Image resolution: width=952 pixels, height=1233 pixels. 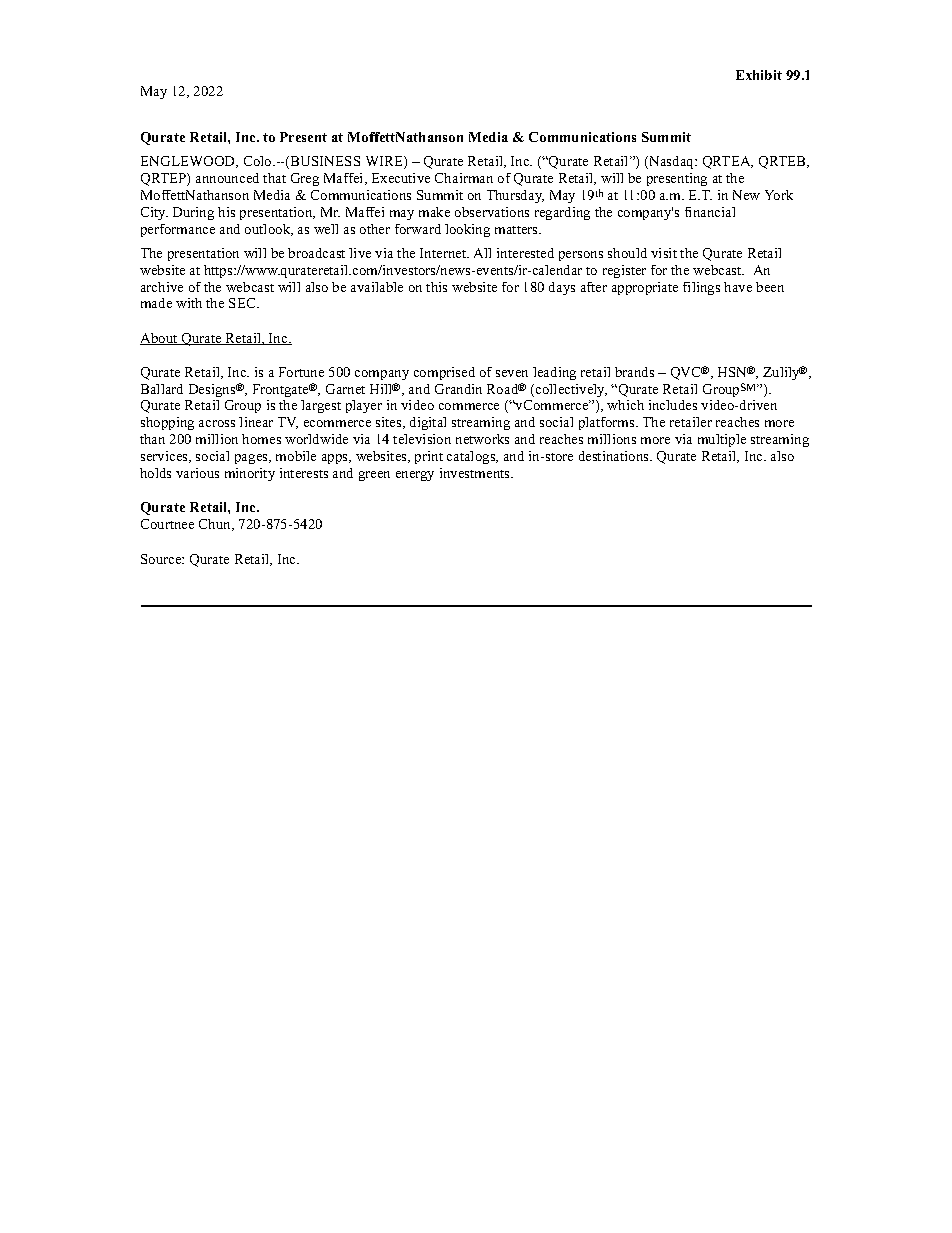 What do you see at coordinates (673, 405) in the image?
I see `includes` at bounding box center [673, 405].
